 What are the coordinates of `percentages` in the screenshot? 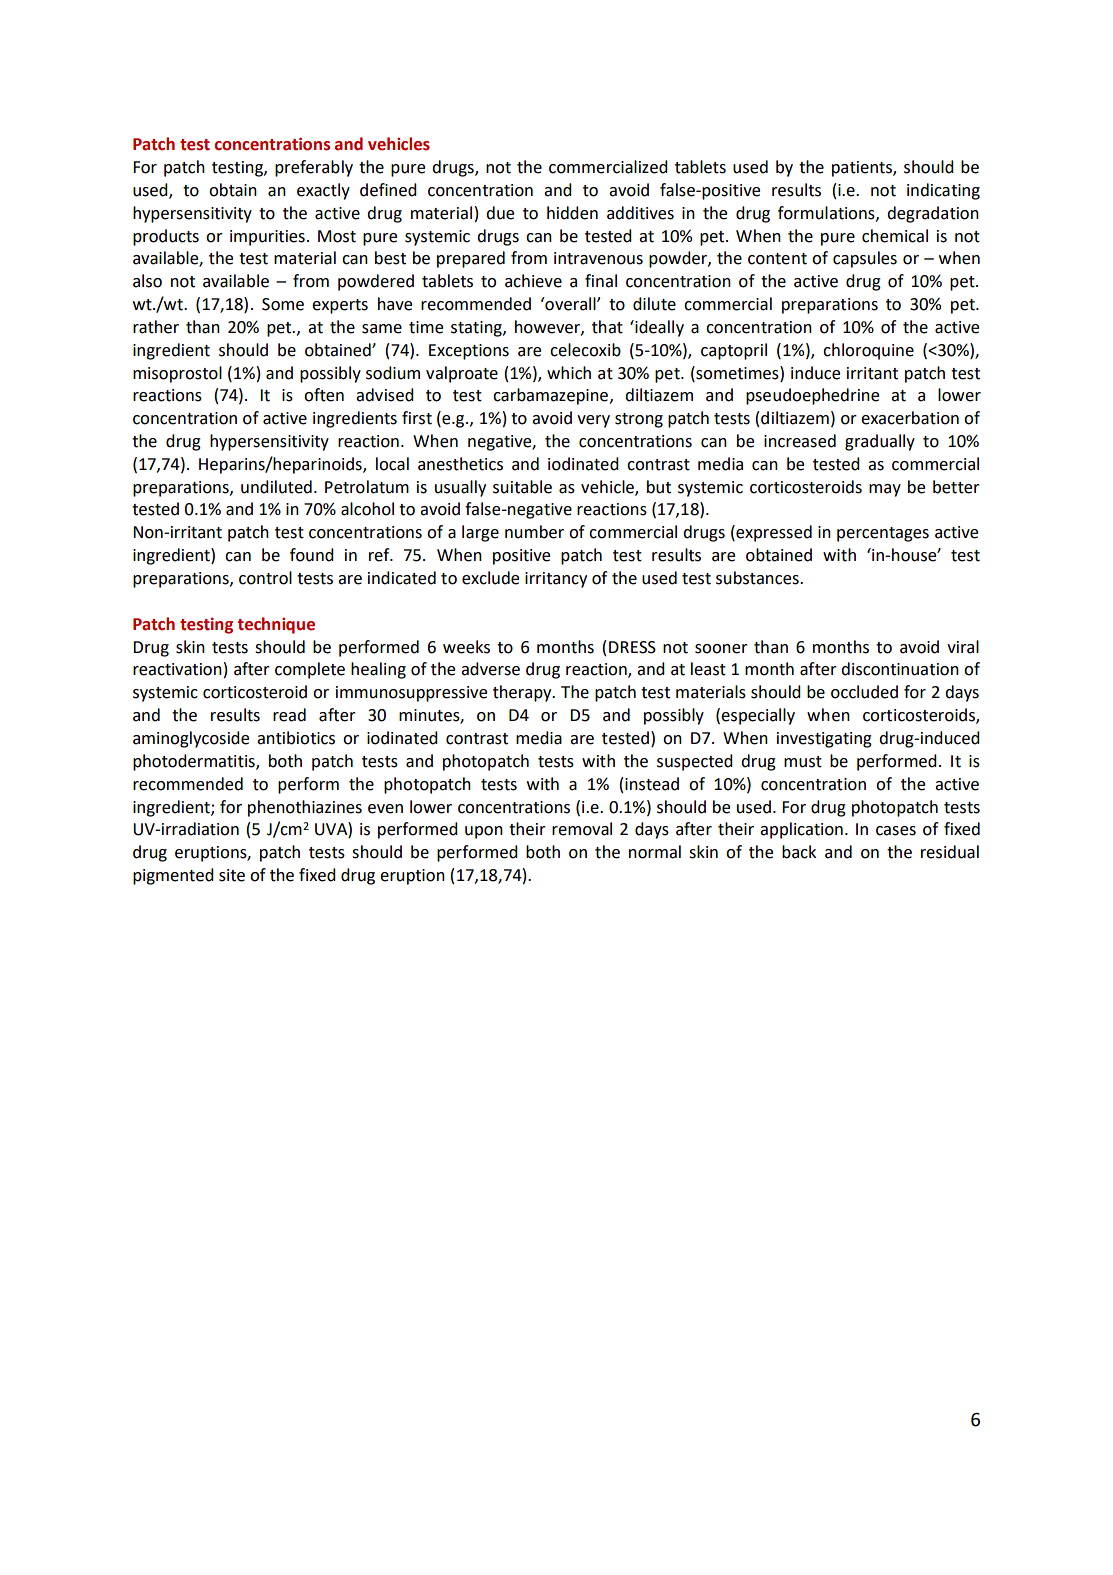 It's located at (883, 534).
